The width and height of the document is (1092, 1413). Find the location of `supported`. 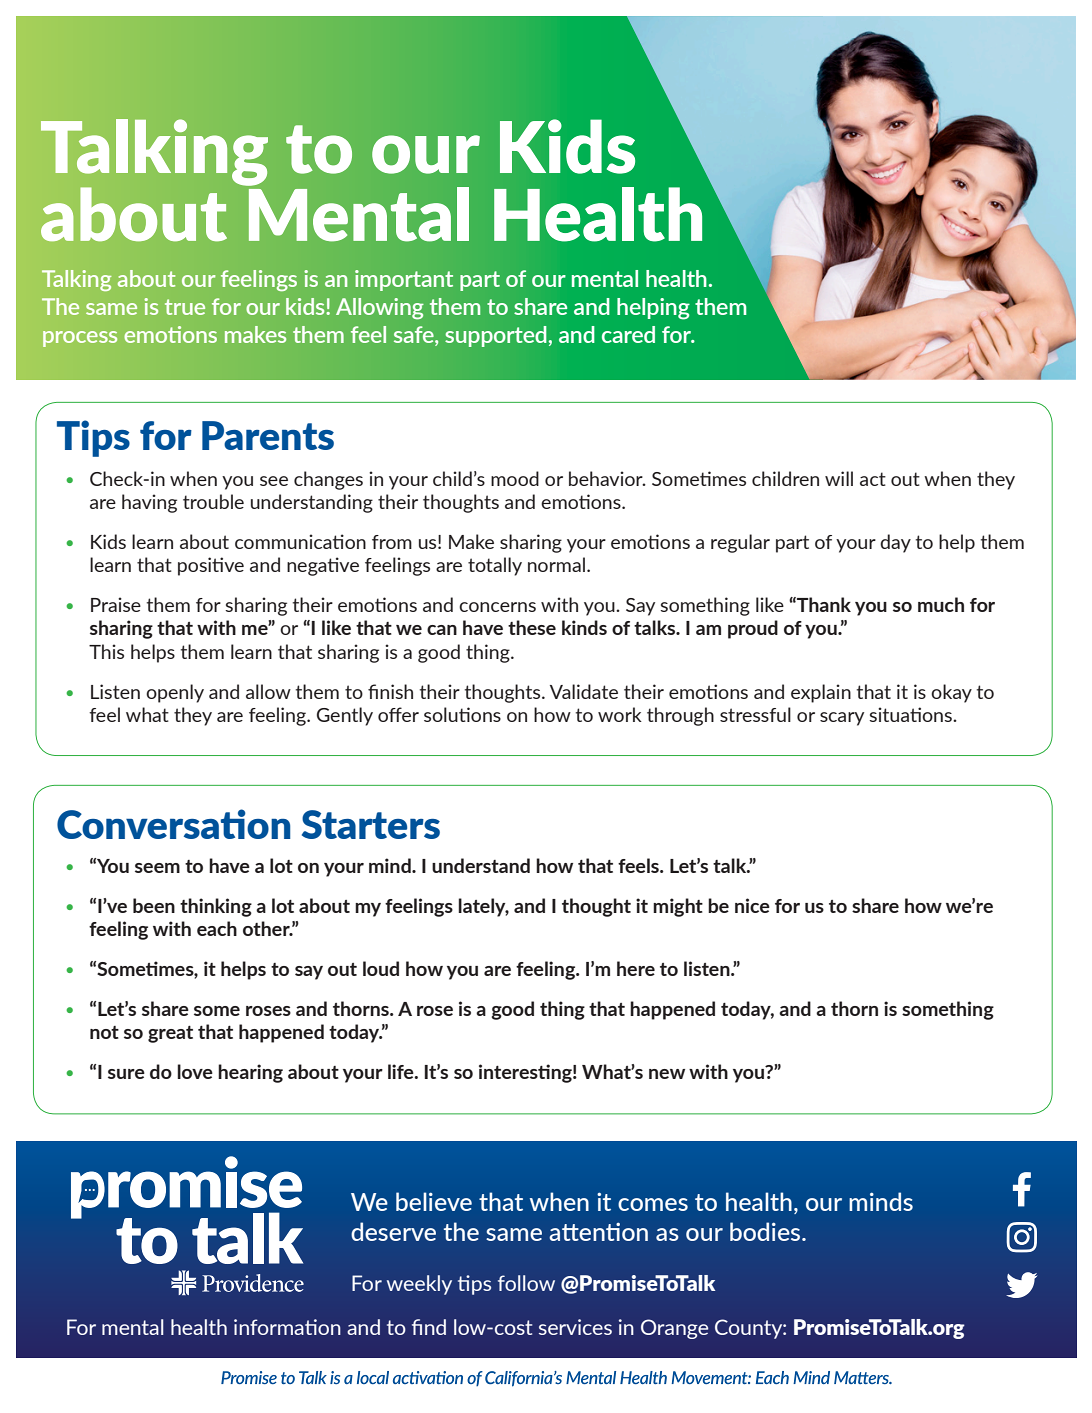

supported is located at coordinates (495, 336).
